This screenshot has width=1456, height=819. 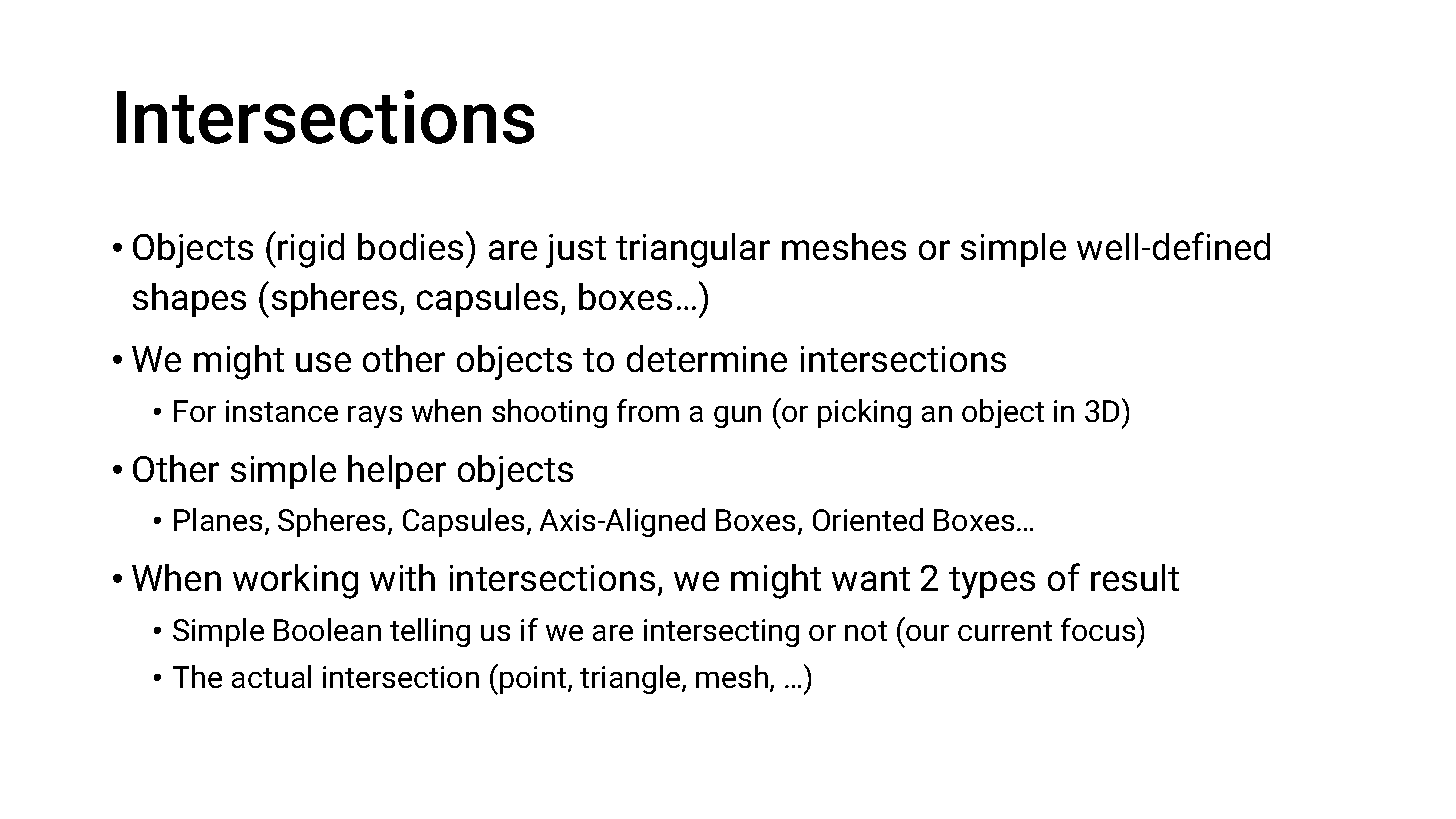 What do you see at coordinates (868, 519) in the screenshot?
I see `Oriented` at bounding box center [868, 519].
